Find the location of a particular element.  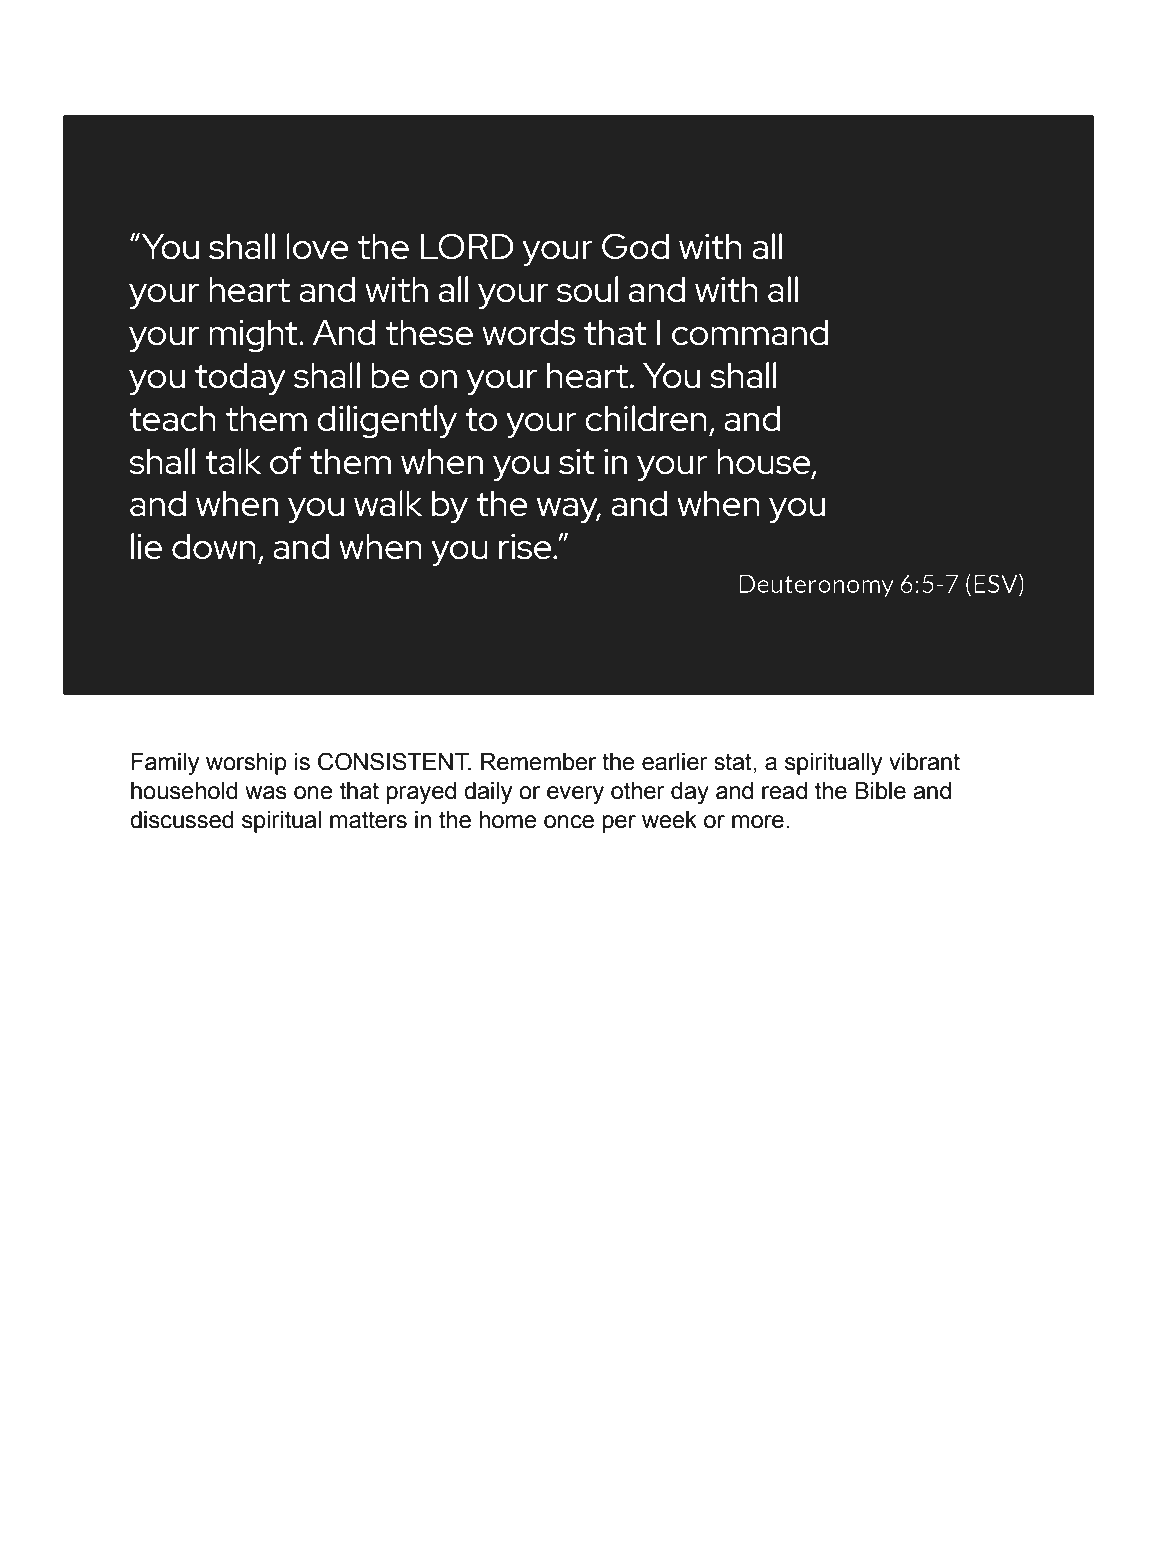

rise is located at coordinates (526, 547).
